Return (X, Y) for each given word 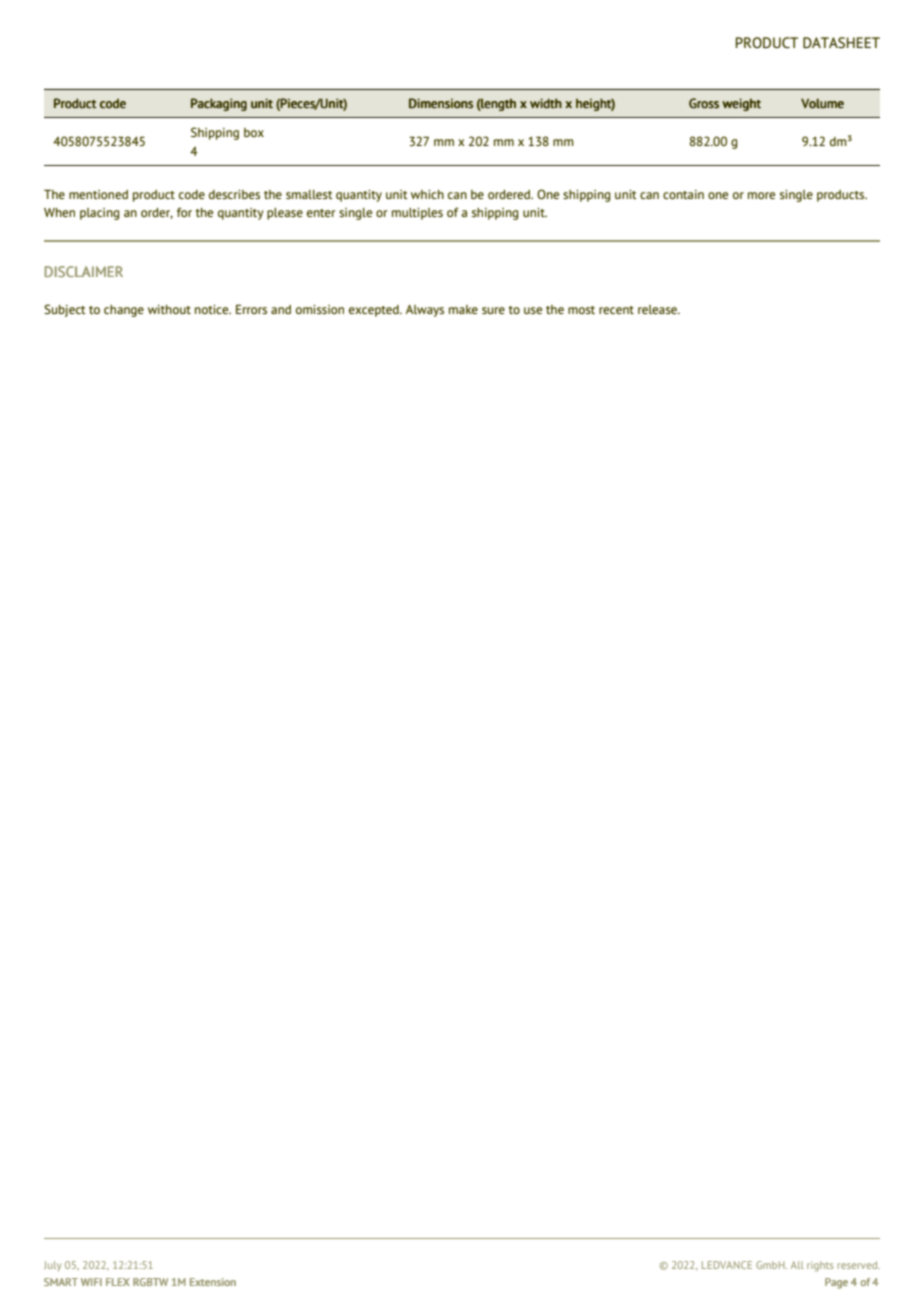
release (658, 309)
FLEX (118, 1282)
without (169, 309)
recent (616, 310)
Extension (213, 1282)
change (124, 311)
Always (425, 311)
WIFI (91, 1282)
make (463, 309)
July (52, 1266)
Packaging (219, 104)
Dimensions (441, 103)
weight (741, 104)
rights (820, 1266)
